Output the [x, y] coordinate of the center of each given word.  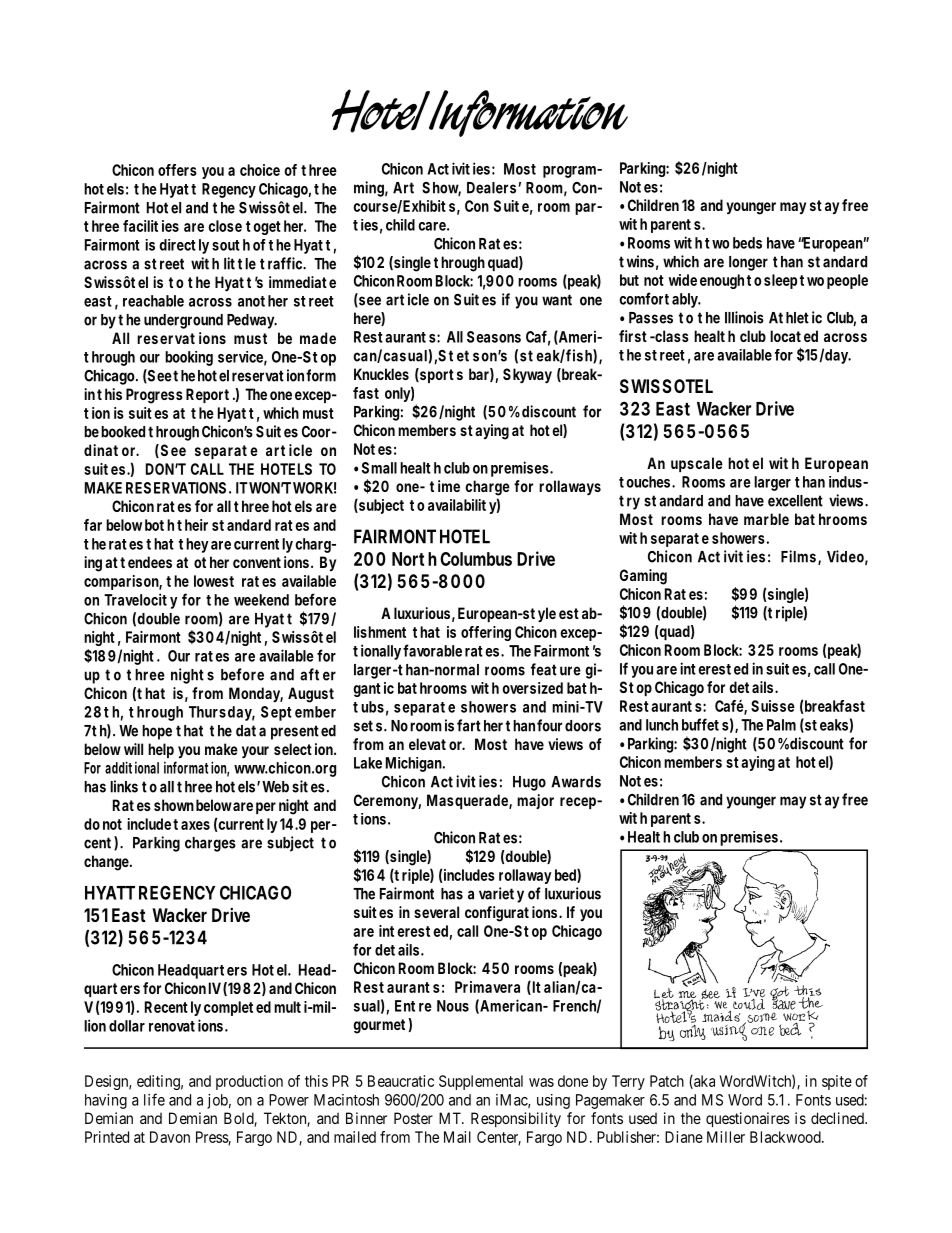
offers [177, 170]
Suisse [773, 706]
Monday [256, 694]
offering [486, 633]
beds [747, 243]
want [557, 300]
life [154, 1099]
